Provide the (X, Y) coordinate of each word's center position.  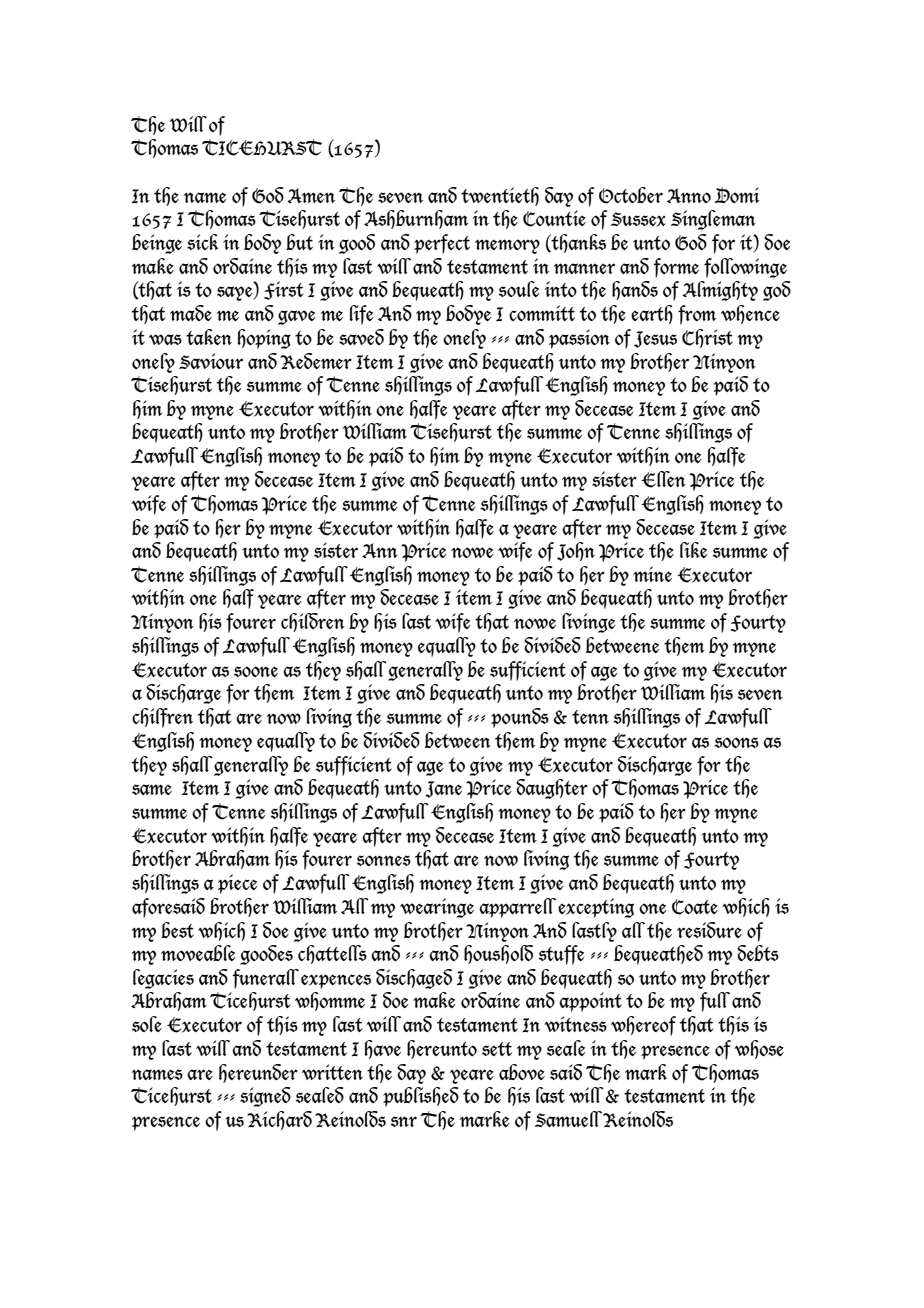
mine (652, 574)
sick (202, 242)
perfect (442, 244)
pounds (520, 718)
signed (265, 1097)
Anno (689, 195)
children (313, 622)
